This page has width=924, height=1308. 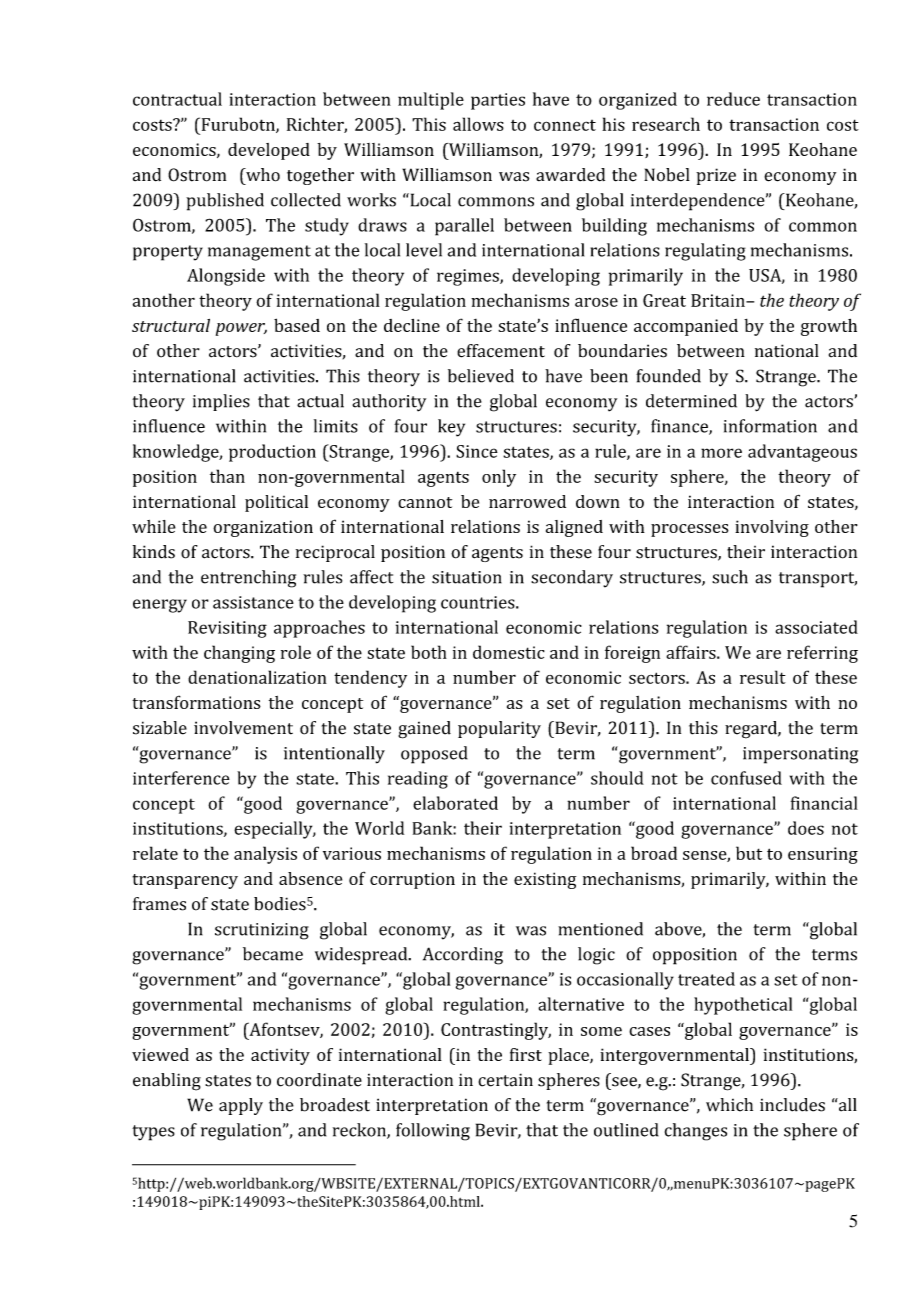 What do you see at coordinates (730, 577) in the page?
I see `such` at bounding box center [730, 577].
